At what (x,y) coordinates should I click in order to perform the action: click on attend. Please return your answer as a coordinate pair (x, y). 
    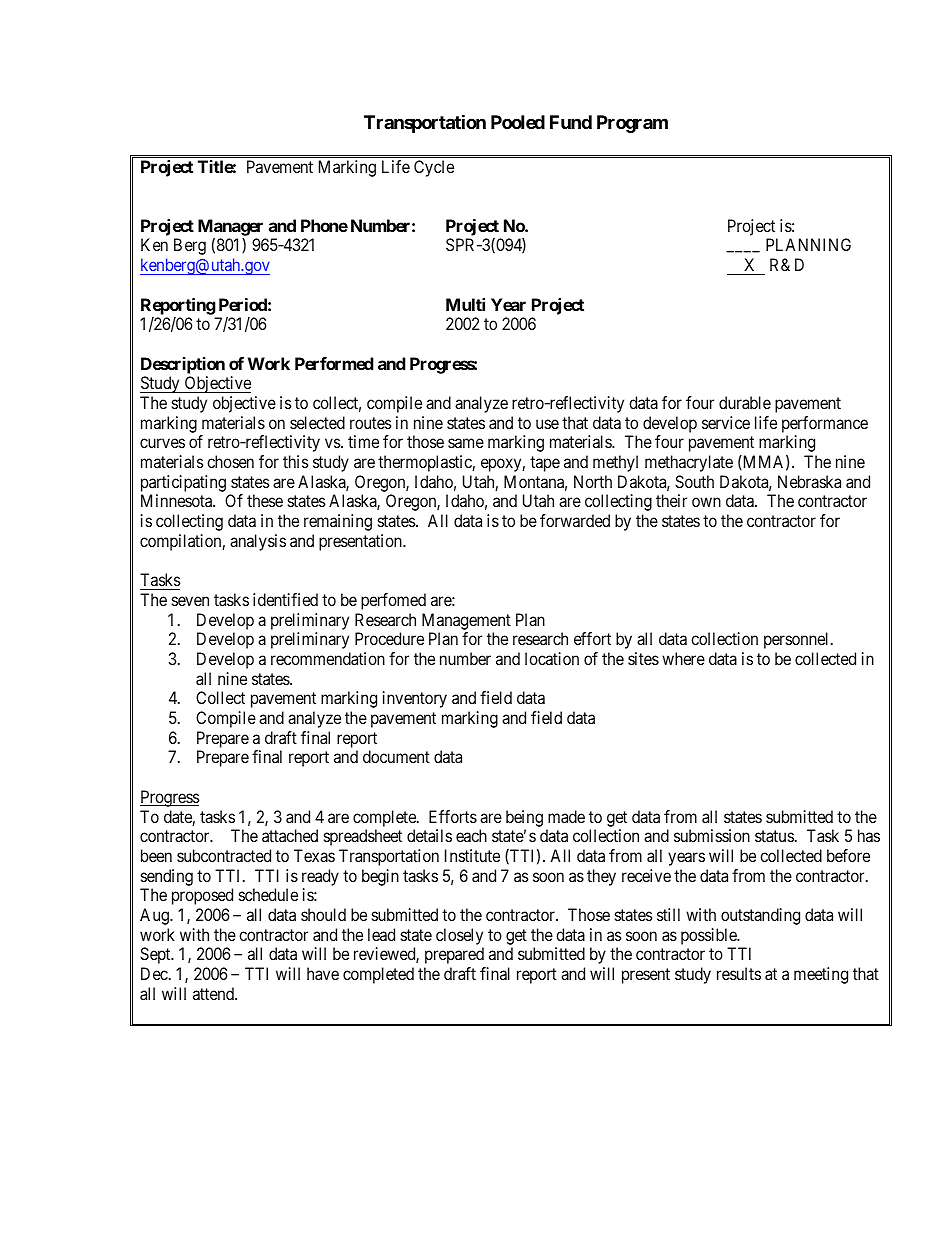
    Looking at the image, I should click on (214, 993).
